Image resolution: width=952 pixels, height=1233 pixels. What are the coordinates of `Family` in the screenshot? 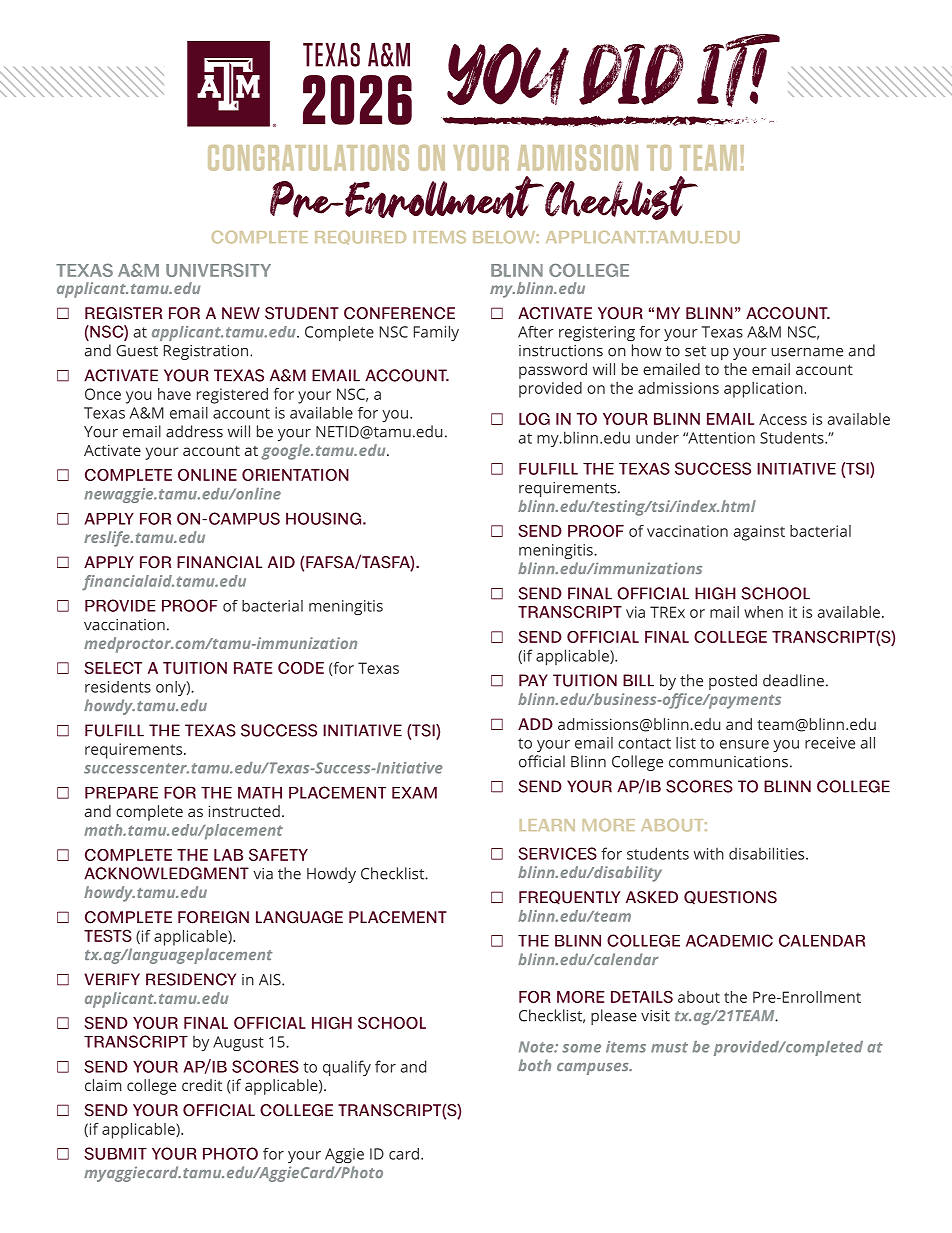 It's located at (436, 333).
